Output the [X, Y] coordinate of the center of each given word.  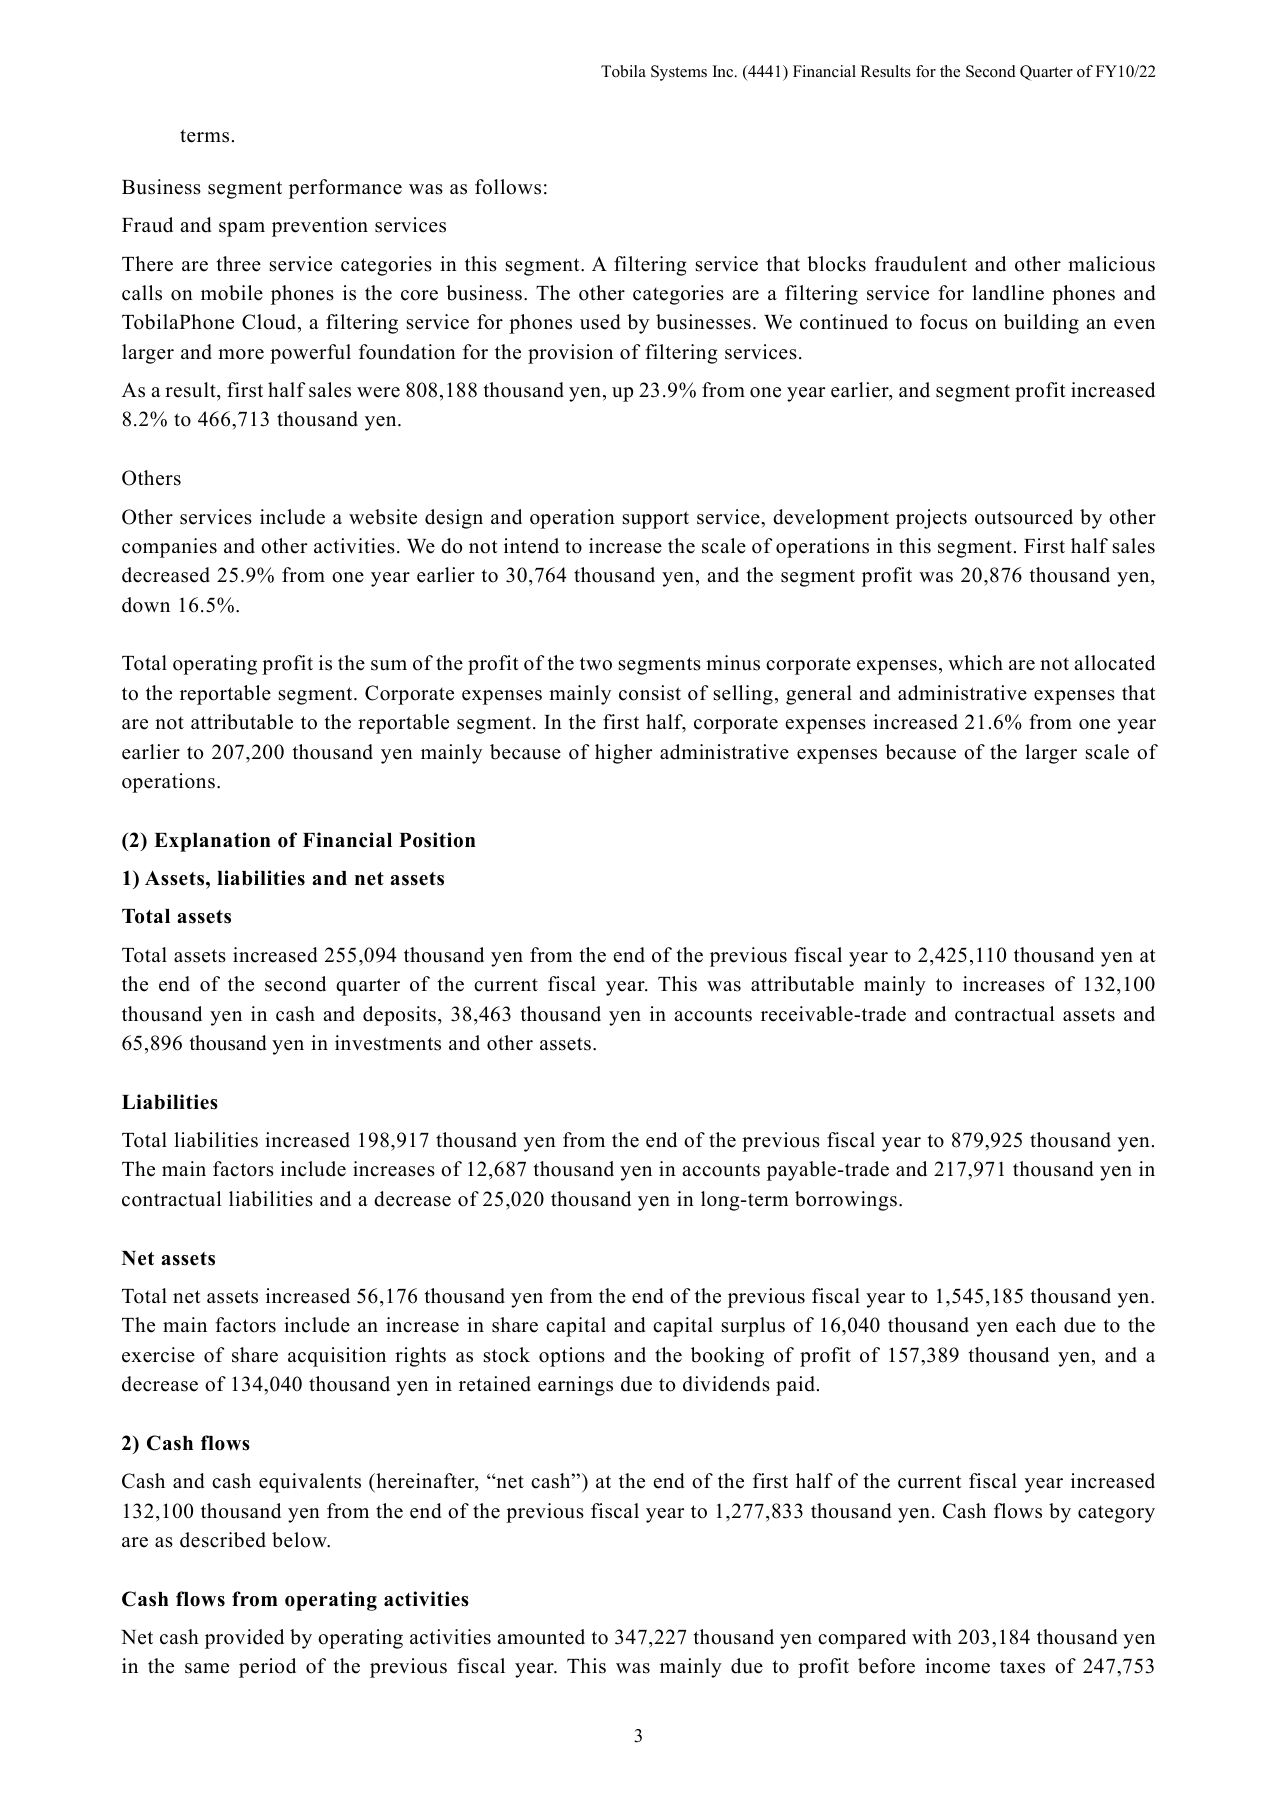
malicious [1111, 264]
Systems [679, 73]
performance [345, 189]
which [975, 663]
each [1036, 1325]
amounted [541, 1637]
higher [623, 754]
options [572, 1357]
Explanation [212, 842]
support [656, 520]
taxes [1022, 1667]
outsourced [1024, 517]
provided [244, 1639]
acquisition [337, 1357]
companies [169, 548]
